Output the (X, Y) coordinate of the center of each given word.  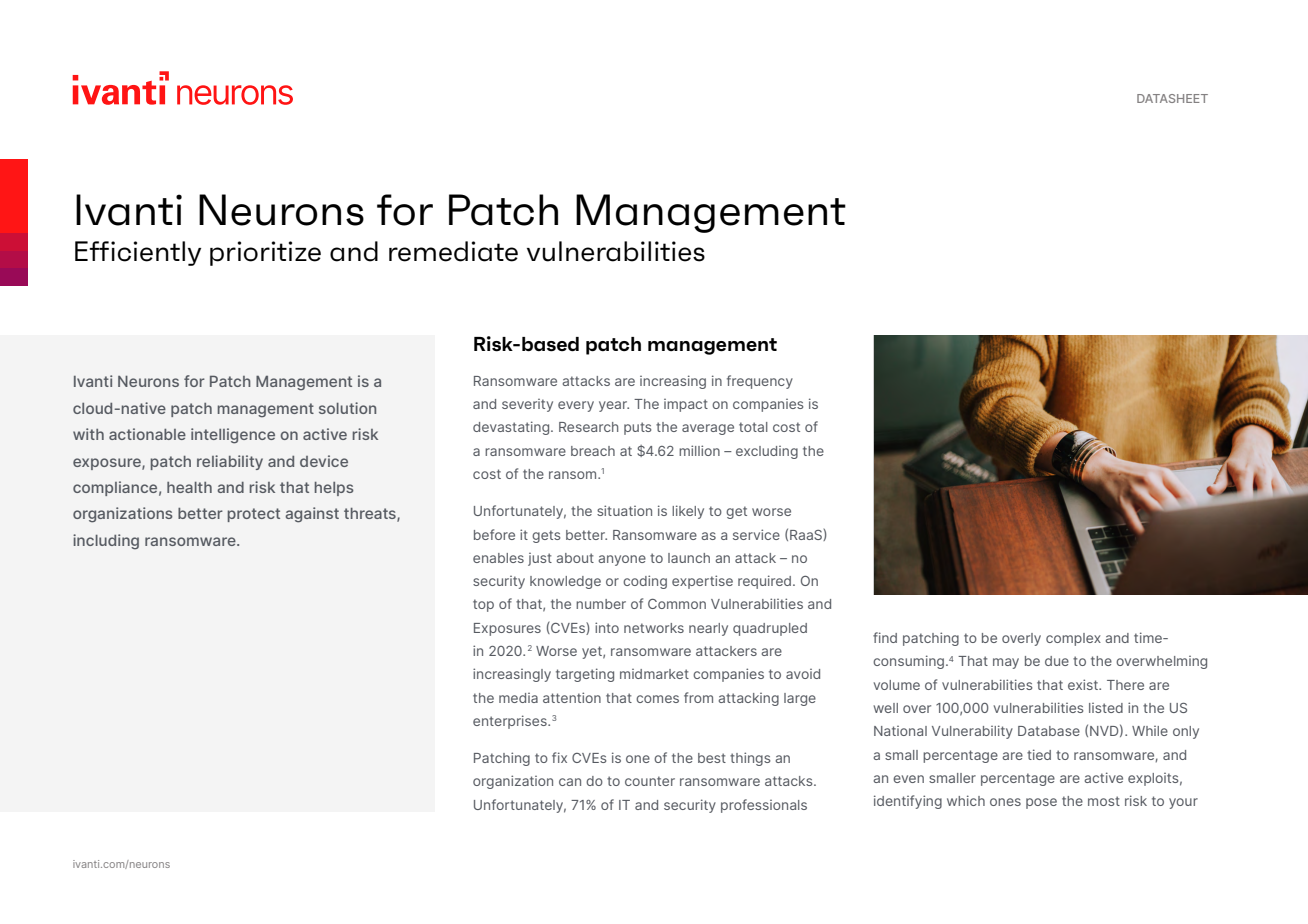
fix (559, 757)
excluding (767, 452)
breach (593, 451)
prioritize (265, 253)
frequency (760, 382)
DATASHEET (1172, 98)
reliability (230, 462)
